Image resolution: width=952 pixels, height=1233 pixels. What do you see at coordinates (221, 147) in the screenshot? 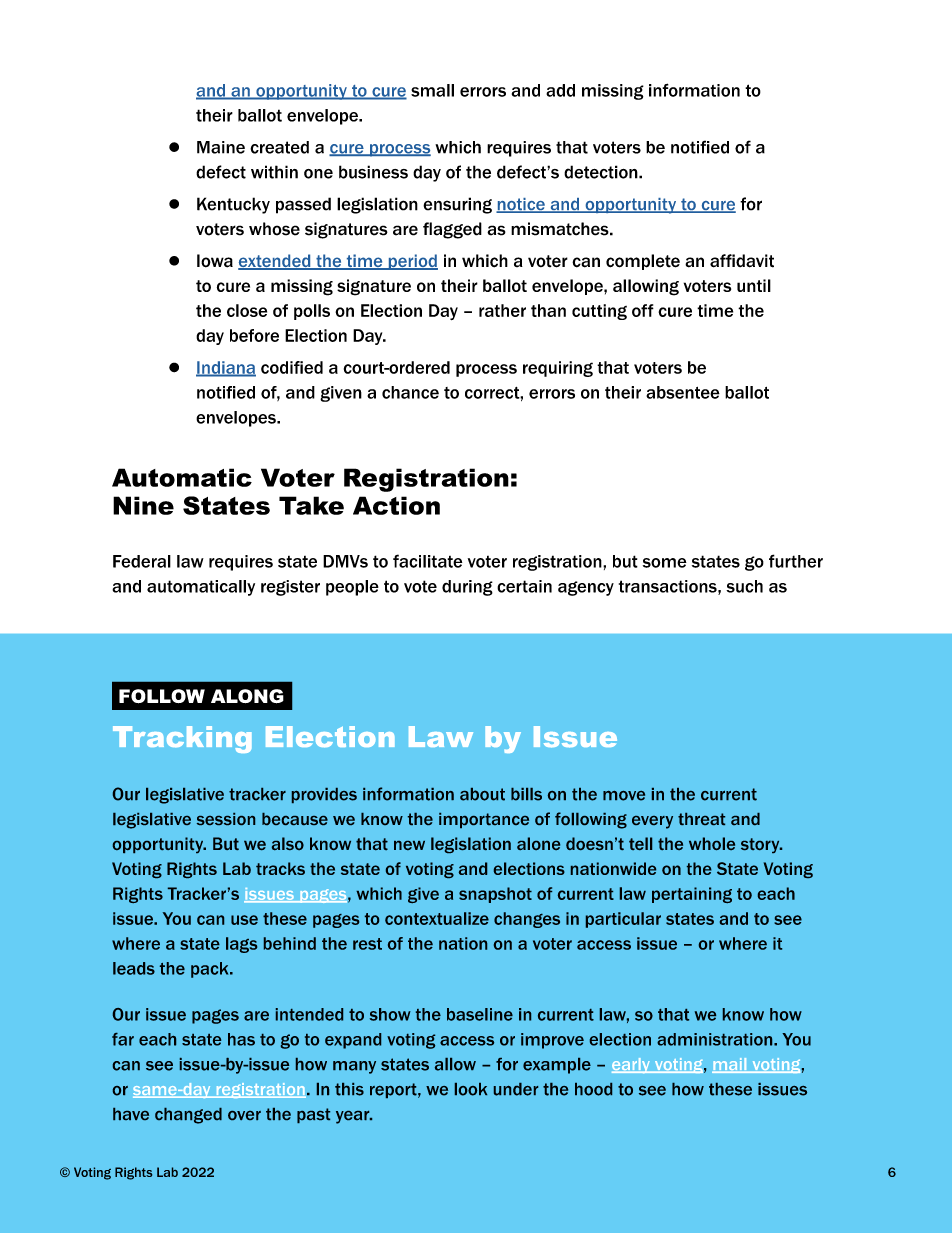
I see `Maine` at bounding box center [221, 147].
